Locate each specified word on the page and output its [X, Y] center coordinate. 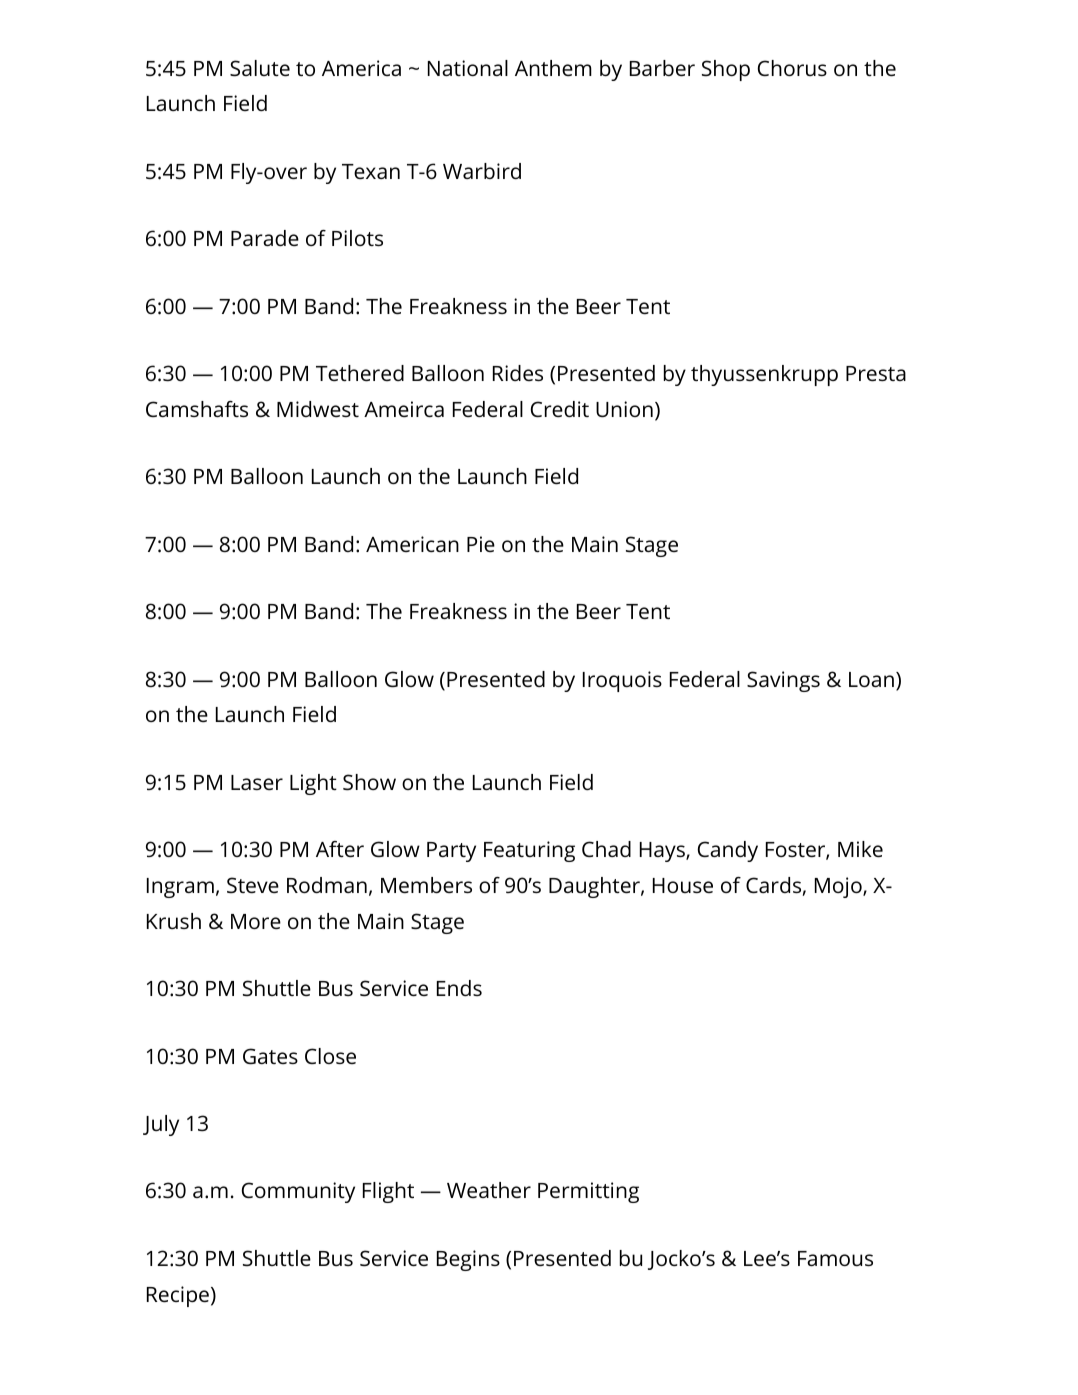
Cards [774, 886]
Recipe [178, 1296]
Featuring [529, 851]
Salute [260, 68]
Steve [253, 885]
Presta [876, 374]
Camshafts [197, 409]
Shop [726, 70]
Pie [481, 544]
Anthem [553, 68]
